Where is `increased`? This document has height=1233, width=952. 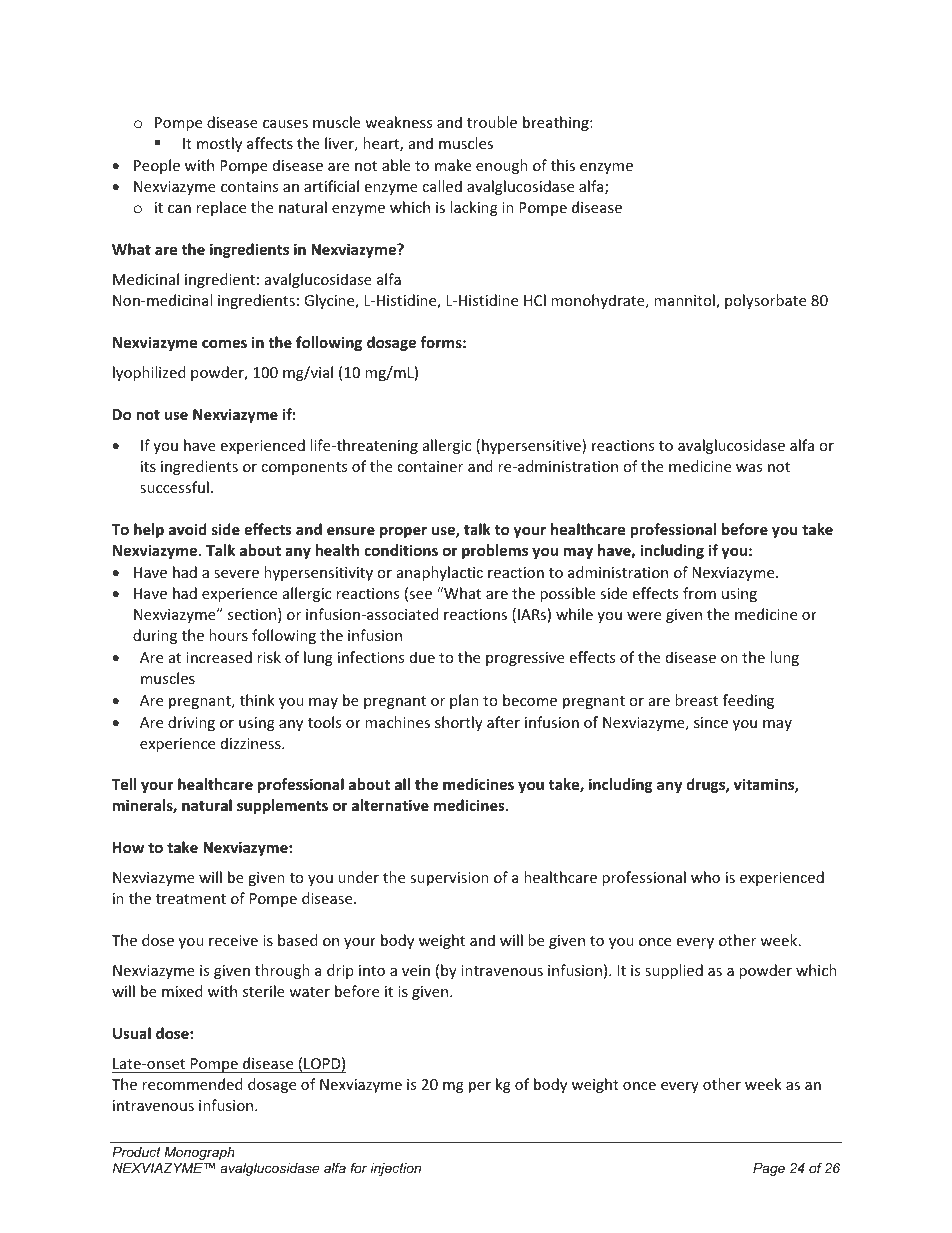 increased is located at coordinates (219, 657).
